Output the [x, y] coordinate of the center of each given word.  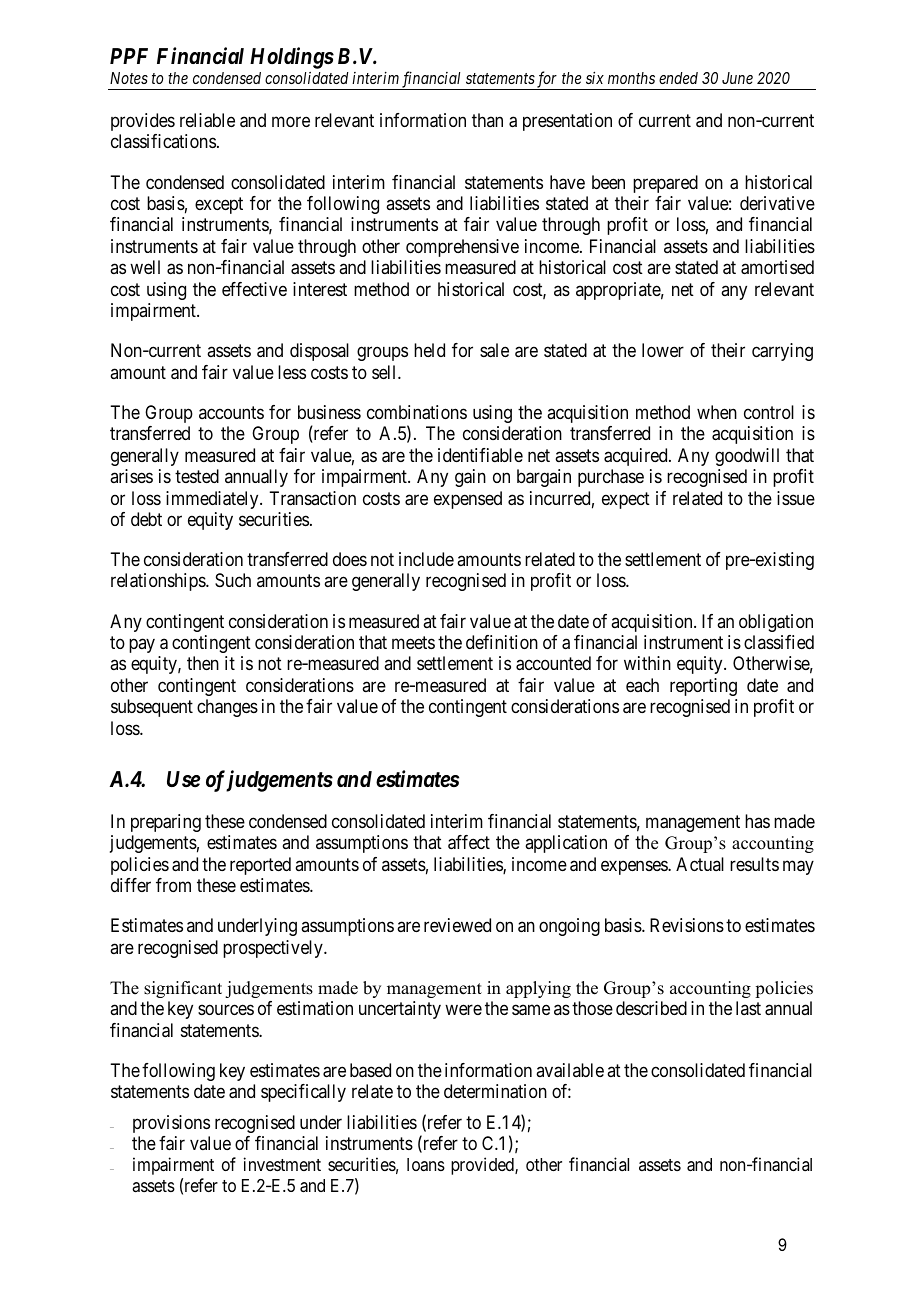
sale [494, 350]
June [737, 78]
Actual [700, 864]
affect [469, 842]
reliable [207, 120]
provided [483, 1166]
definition [502, 642]
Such [233, 580]
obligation [776, 623]
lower [663, 350]
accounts [231, 412]
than [487, 120]
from [173, 885]
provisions [171, 1124]
